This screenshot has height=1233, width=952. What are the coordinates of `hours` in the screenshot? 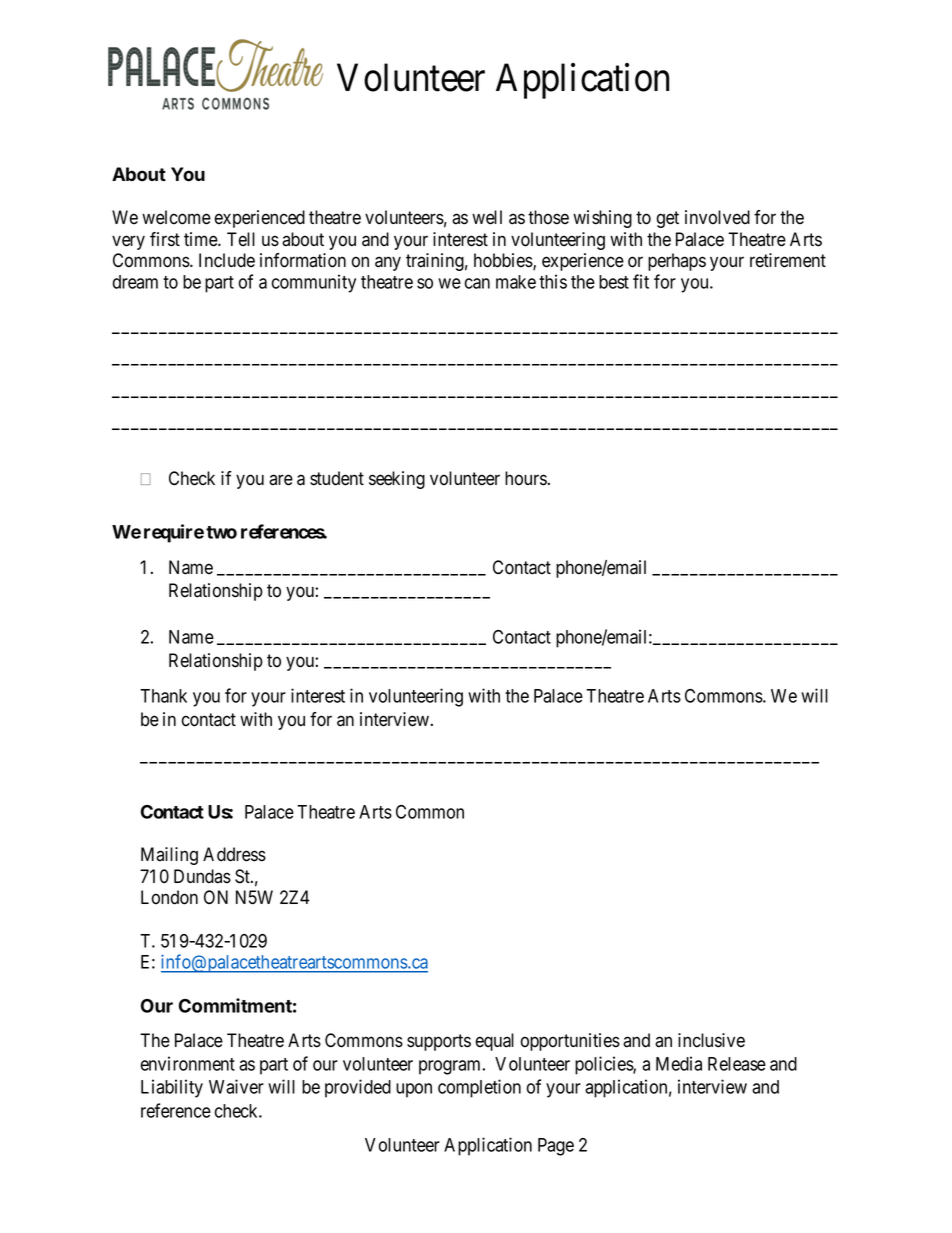 It's located at (526, 478).
